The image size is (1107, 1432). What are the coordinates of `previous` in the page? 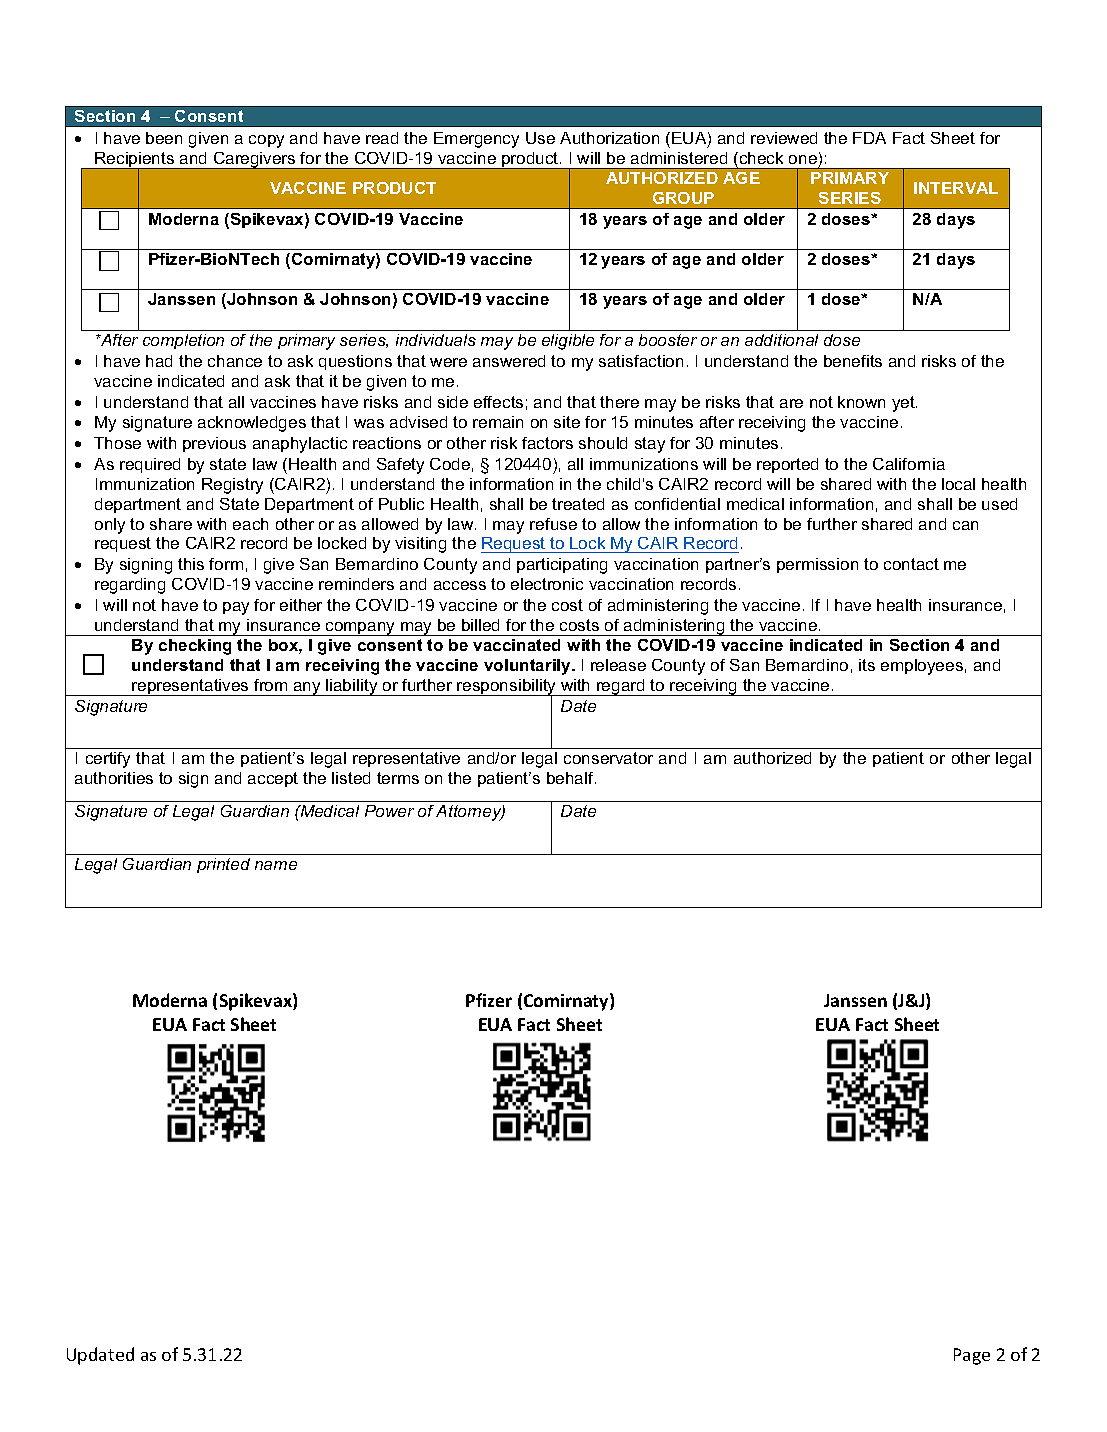 It's located at (214, 444).
